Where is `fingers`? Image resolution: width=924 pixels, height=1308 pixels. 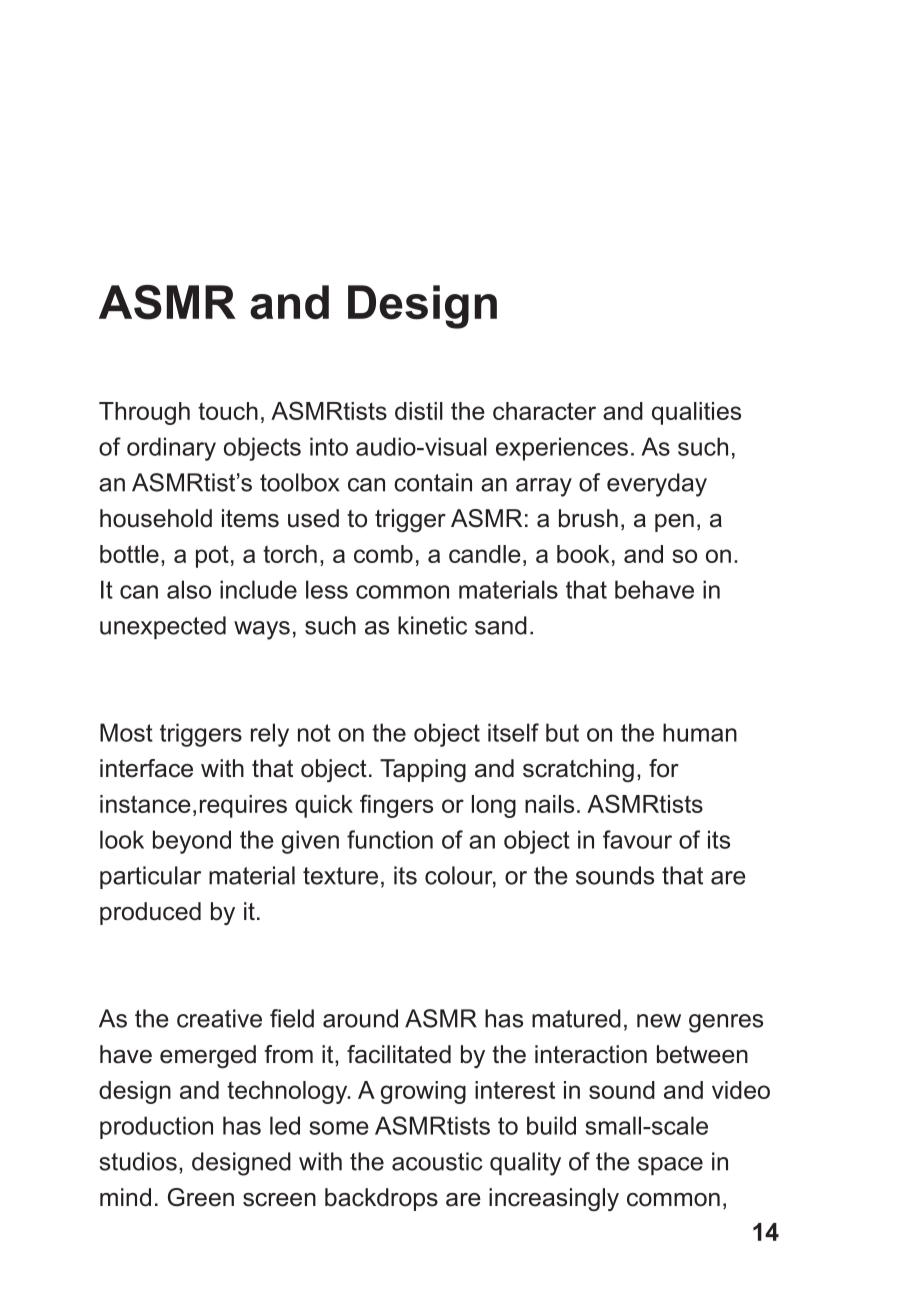
fingers is located at coordinates (396, 806).
